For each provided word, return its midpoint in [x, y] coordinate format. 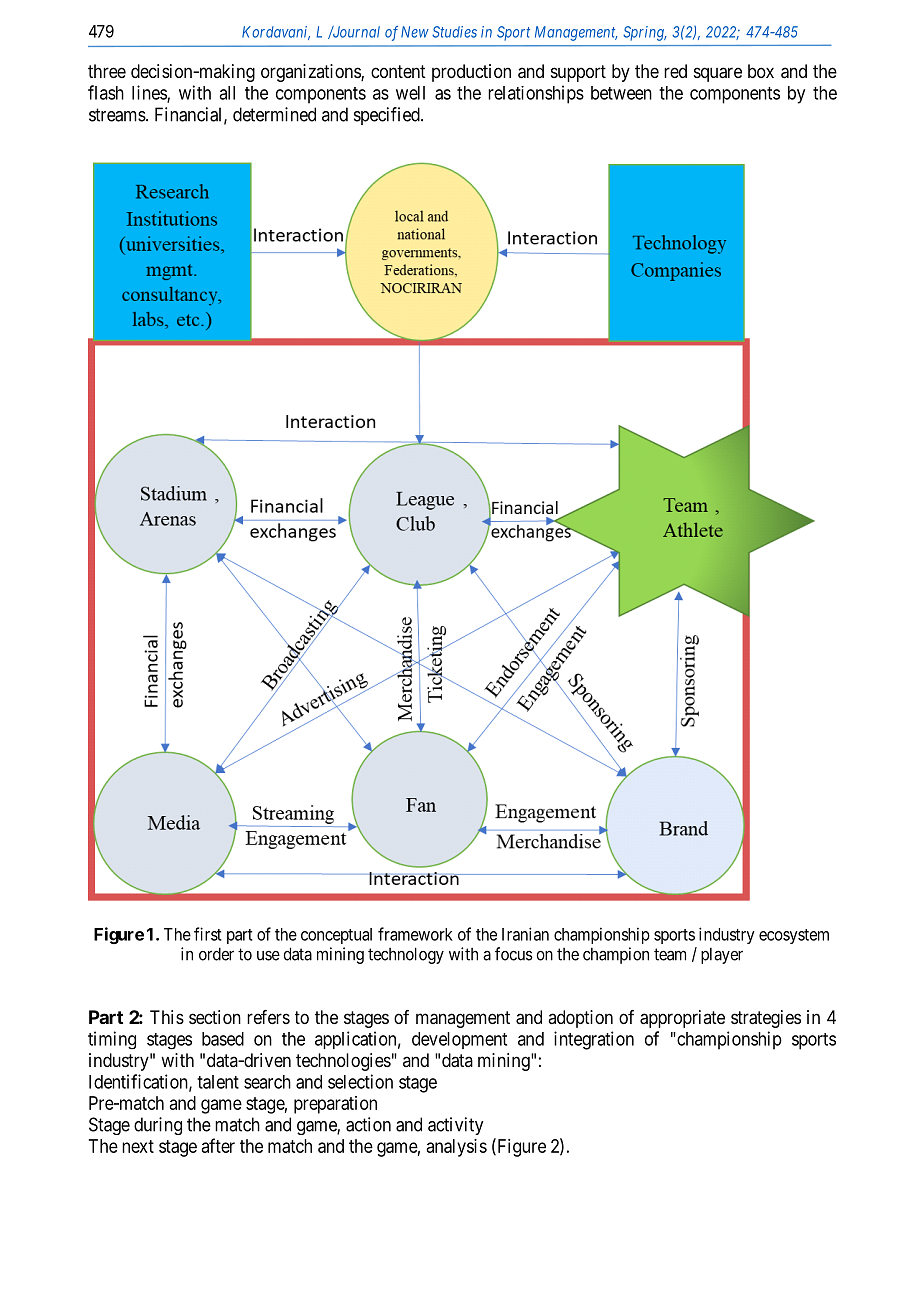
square [718, 74]
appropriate [682, 1019]
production [471, 73]
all [227, 93]
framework [415, 934]
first [208, 934]
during [158, 1126]
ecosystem [794, 936]
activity [455, 1126]
